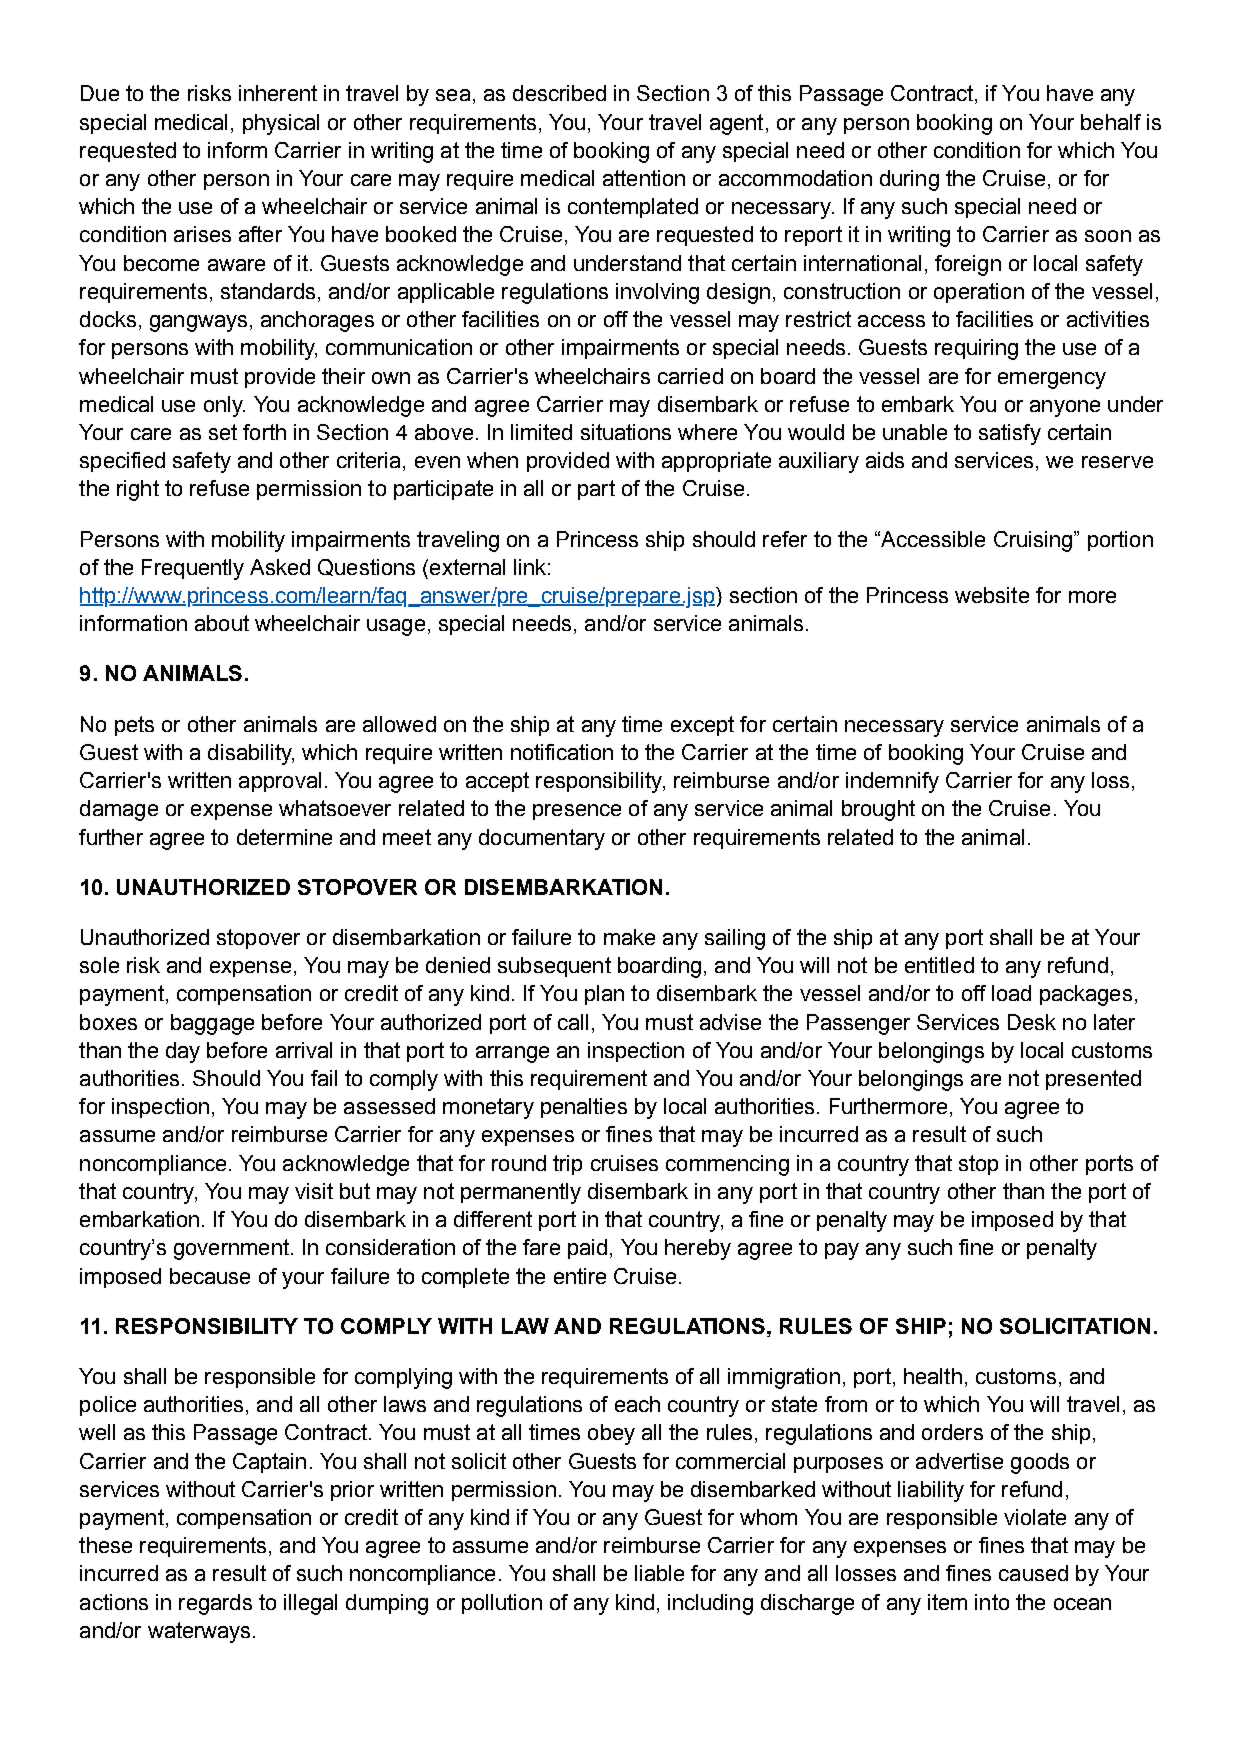  What do you see at coordinates (183, 1052) in the image?
I see `day` at bounding box center [183, 1052].
